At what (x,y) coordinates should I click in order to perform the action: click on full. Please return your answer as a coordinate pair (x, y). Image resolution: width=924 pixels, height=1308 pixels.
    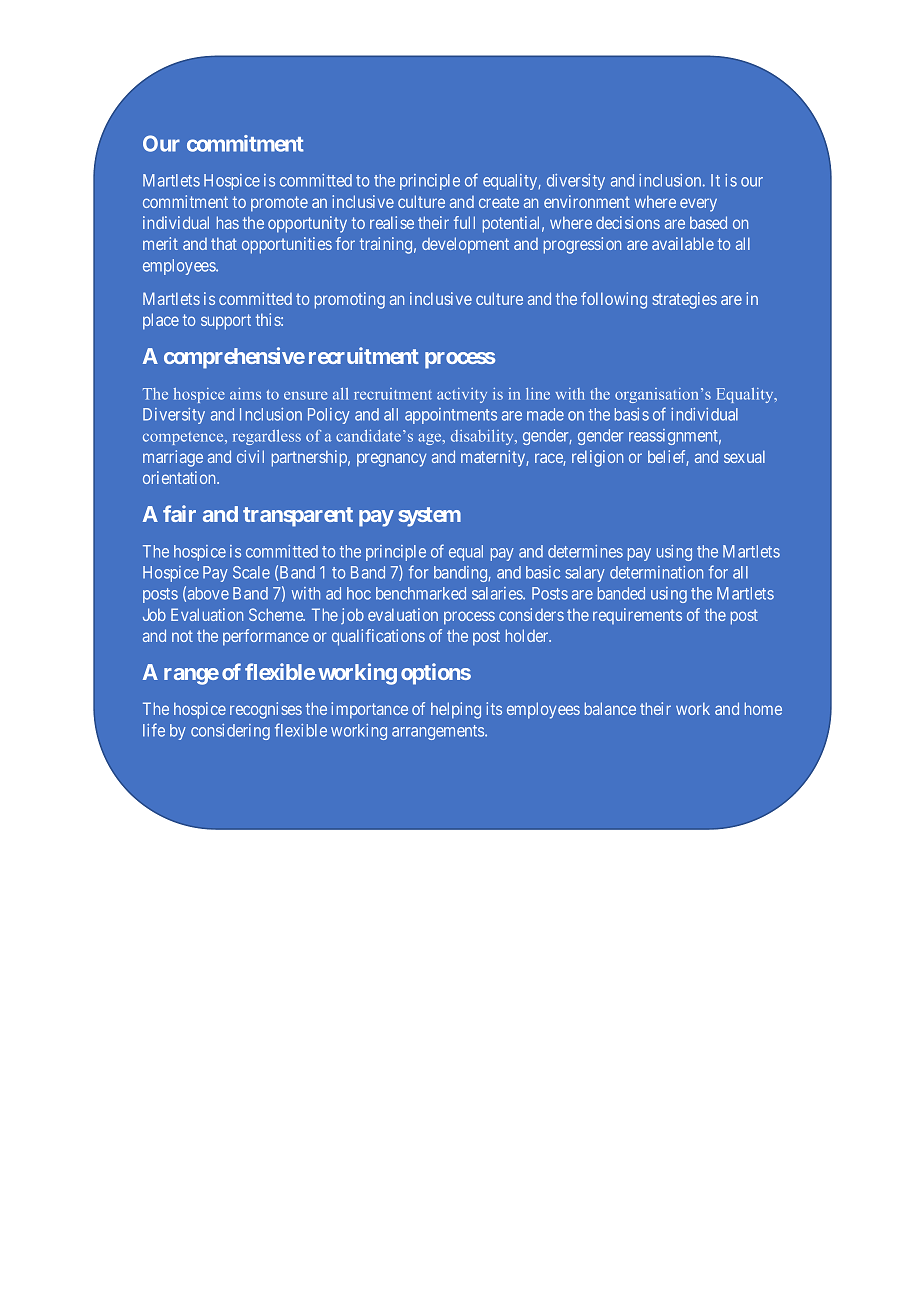
    Looking at the image, I should click on (464, 222).
